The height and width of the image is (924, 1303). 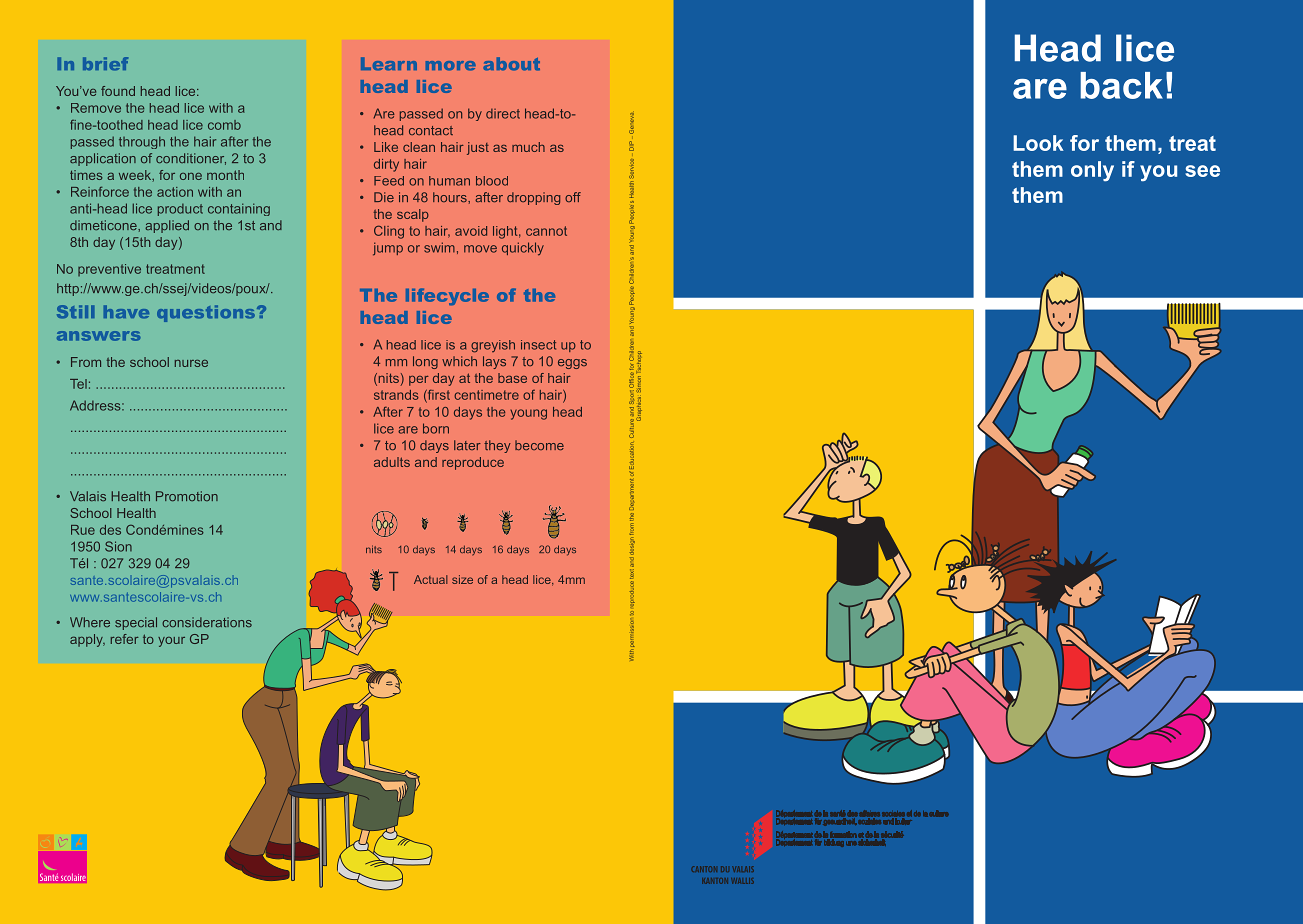 I want to click on applied, so click(x=167, y=226).
